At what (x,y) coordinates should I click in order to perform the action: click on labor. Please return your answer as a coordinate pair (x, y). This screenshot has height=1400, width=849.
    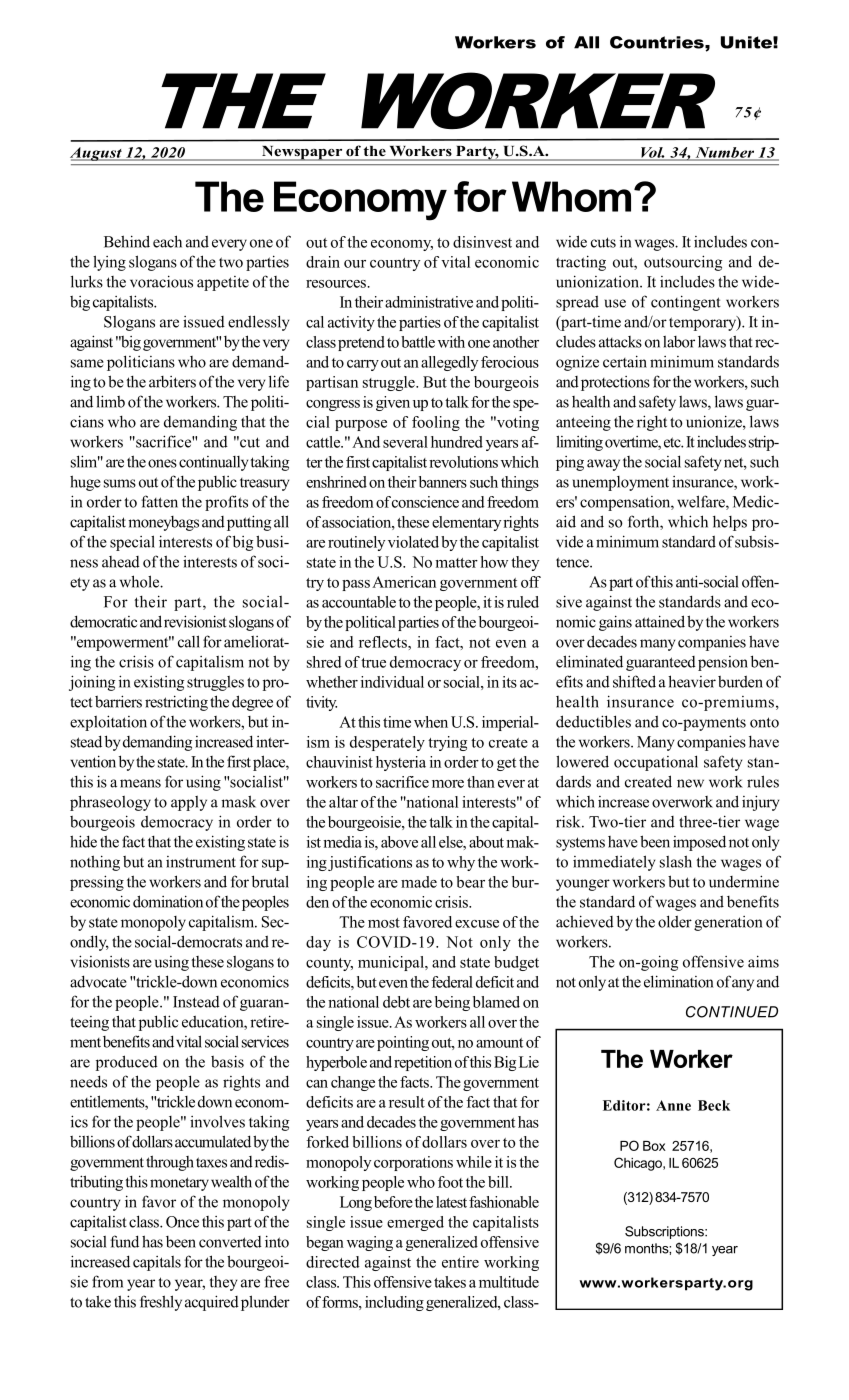
    Looking at the image, I should click on (679, 342).
